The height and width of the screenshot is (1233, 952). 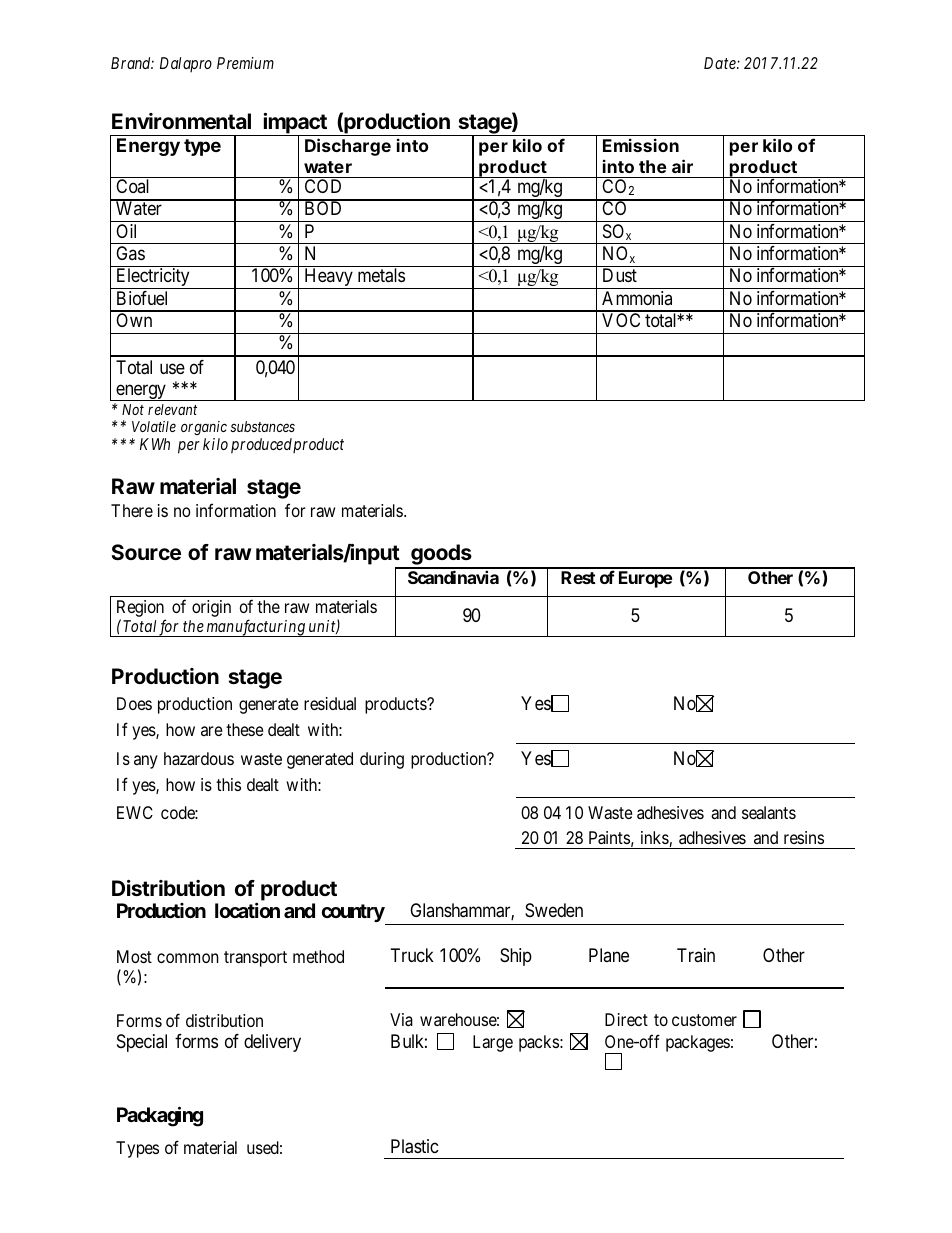 I want to click on VOC, so click(x=621, y=320).
